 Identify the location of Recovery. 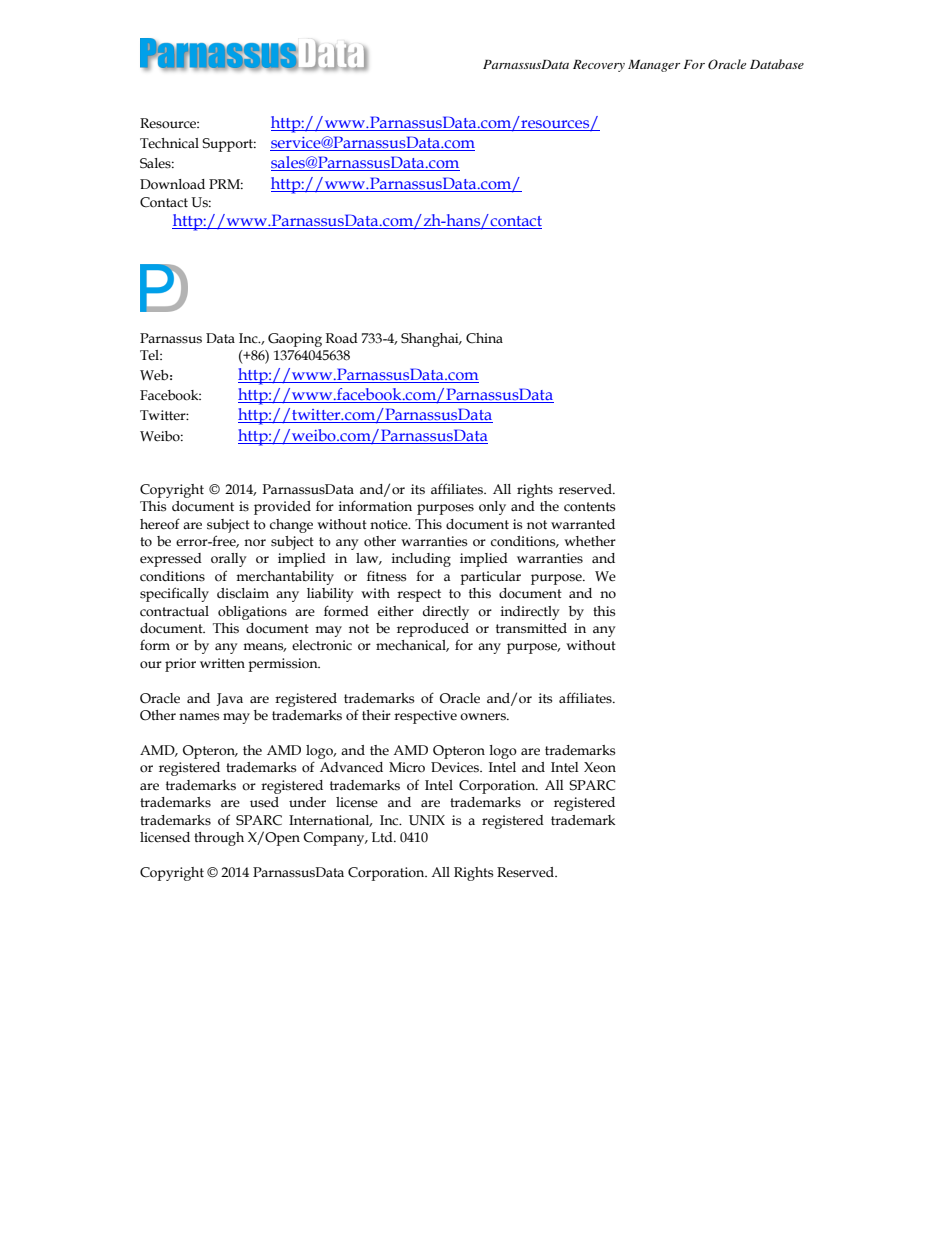
(599, 66).
